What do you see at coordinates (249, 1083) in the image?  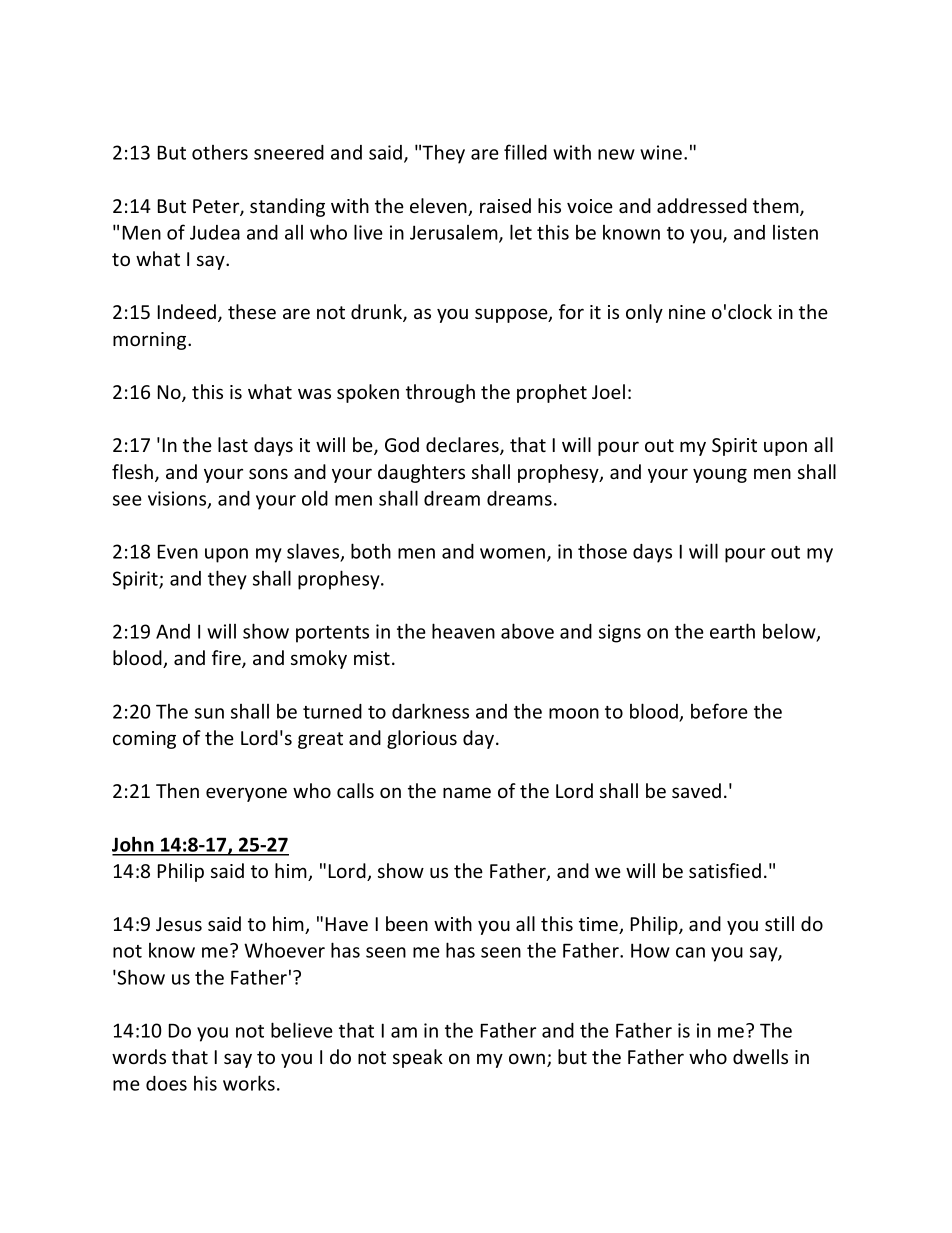 I see `works` at bounding box center [249, 1083].
